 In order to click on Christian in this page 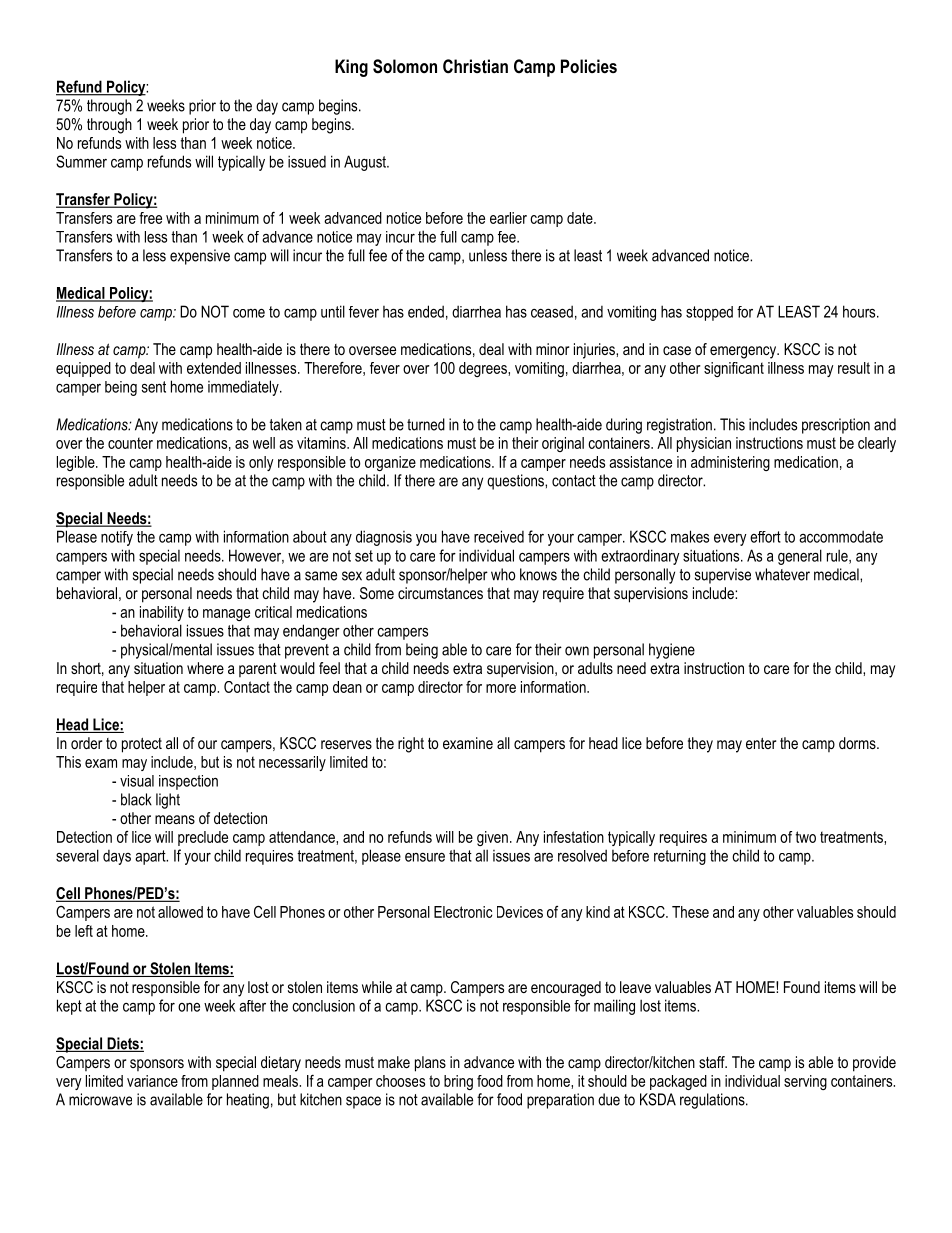, I will do `click(475, 66)`.
